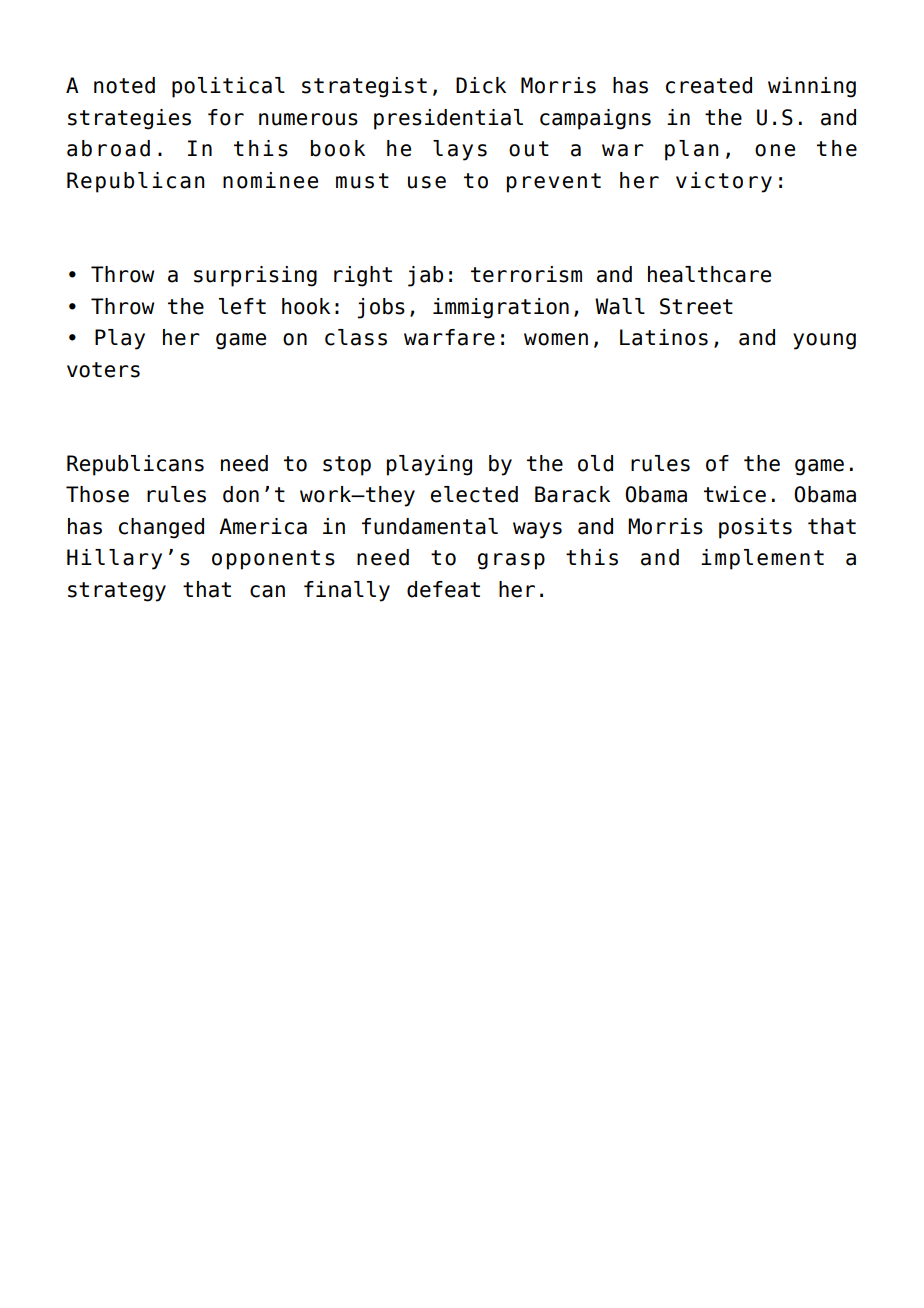 The width and height of the page is (924, 1308). What do you see at coordinates (228, 87) in the page?
I see `political` at bounding box center [228, 87].
